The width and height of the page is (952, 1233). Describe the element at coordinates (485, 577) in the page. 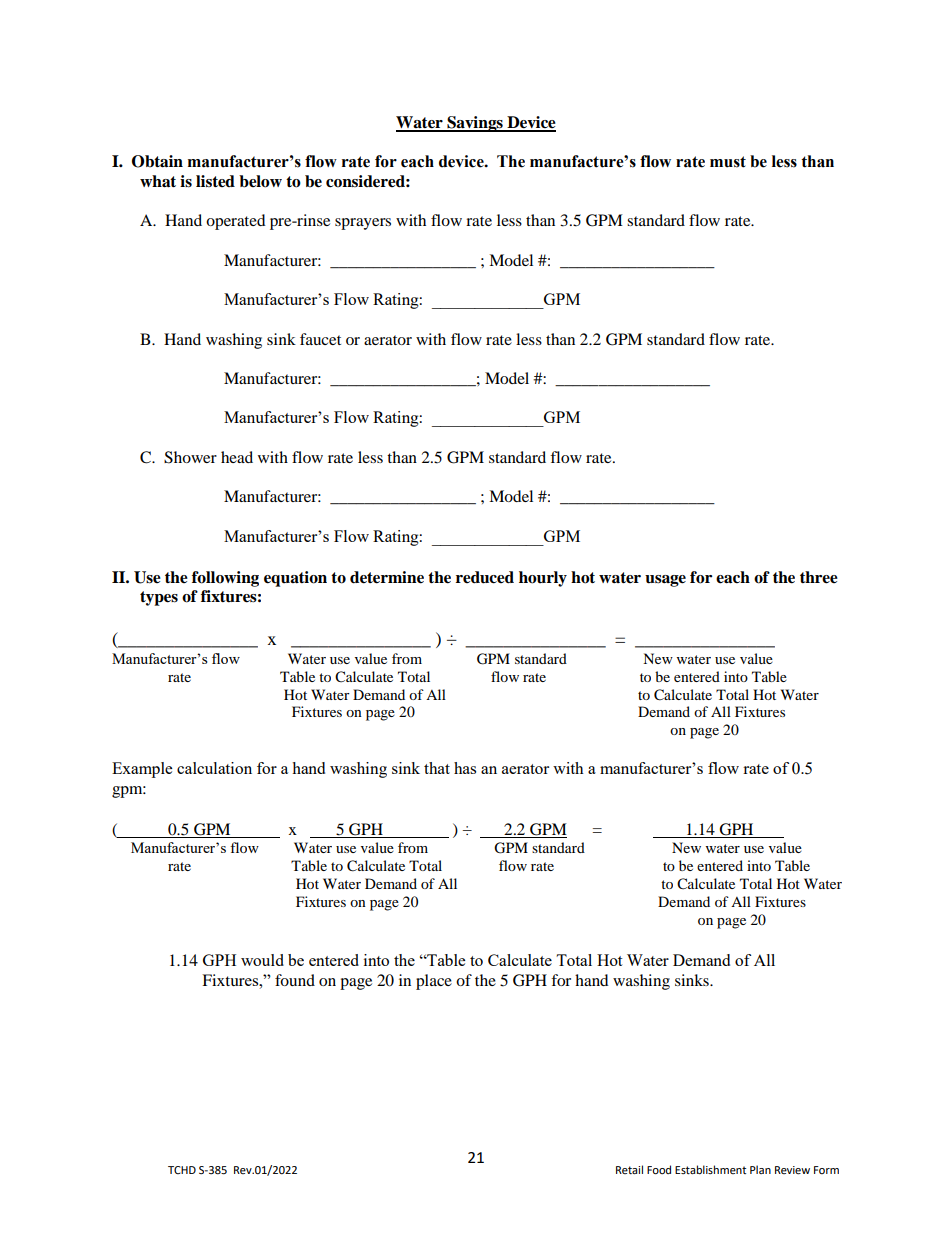

I see `reduced` at that location.
